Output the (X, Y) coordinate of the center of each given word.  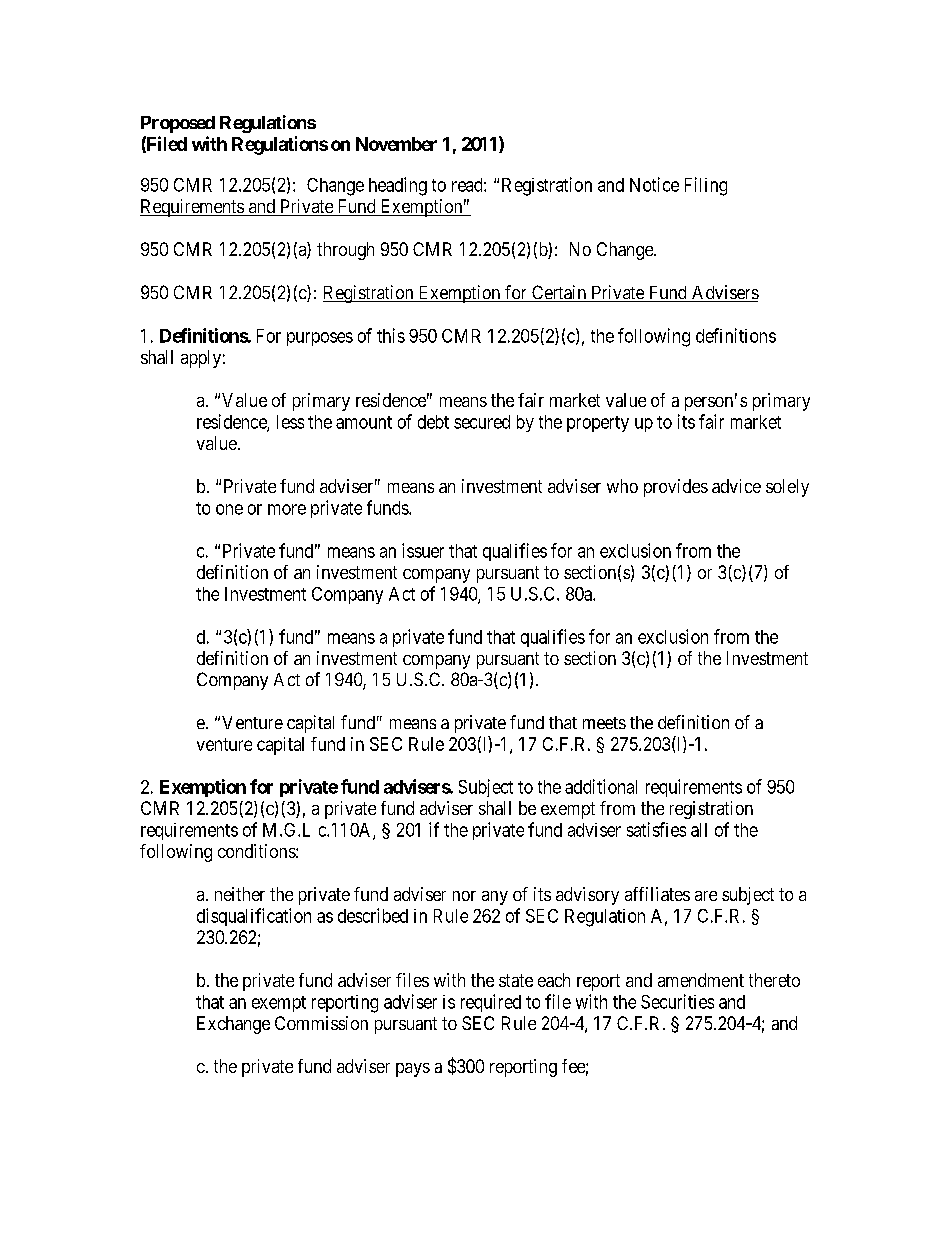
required (491, 1003)
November (396, 144)
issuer (423, 550)
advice (736, 486)
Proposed (178, 124)
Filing (706, 186)
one (229, 509)
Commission (321, 1023)
